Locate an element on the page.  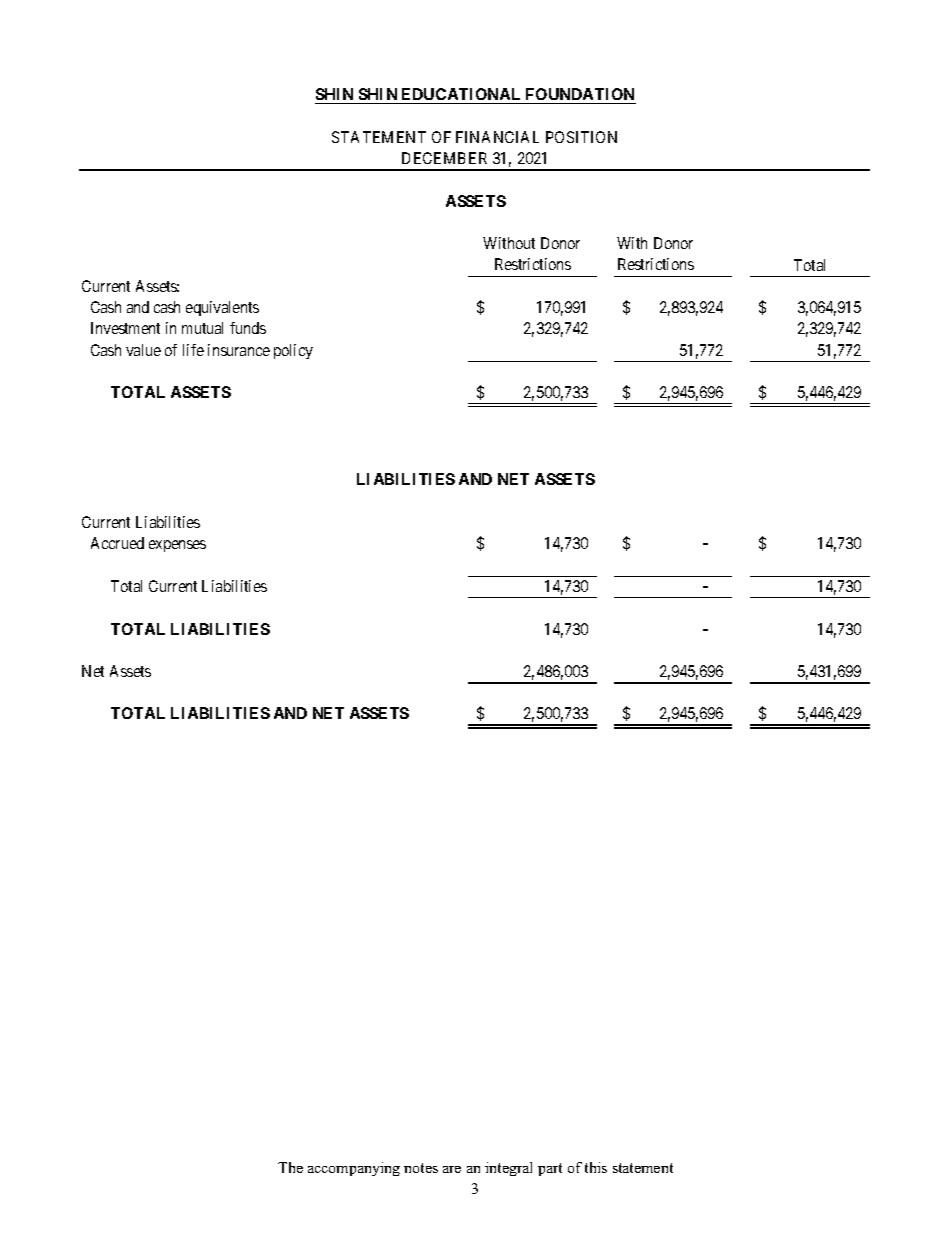
part is located at coordinates (550, 1169).
